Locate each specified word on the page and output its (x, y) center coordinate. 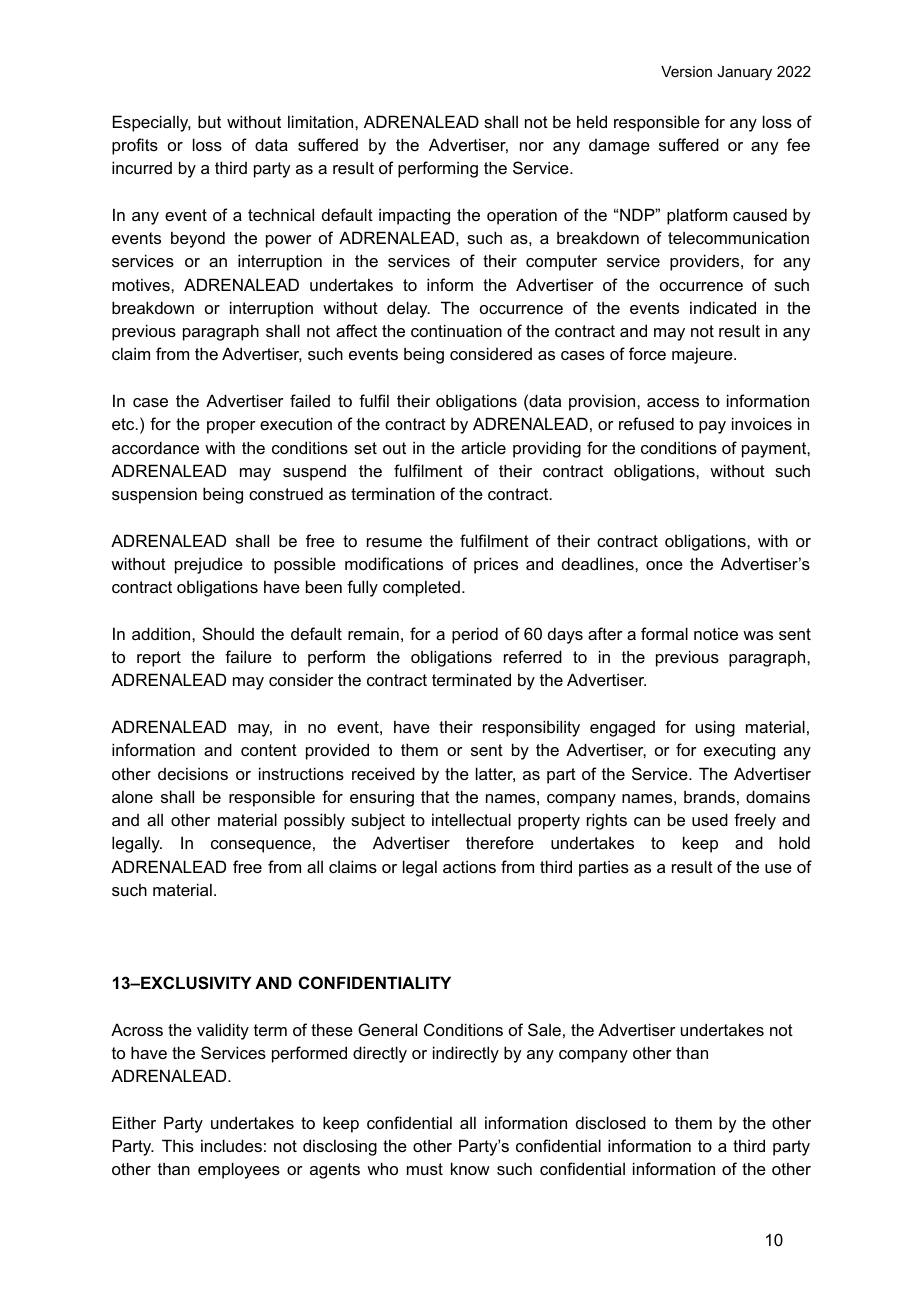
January (744, 73)
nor (532, 146)
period (475, 635)
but (209, 121)
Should (228, 633)
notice (716, 633)
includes (231, 1145)
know (470, 1168)
